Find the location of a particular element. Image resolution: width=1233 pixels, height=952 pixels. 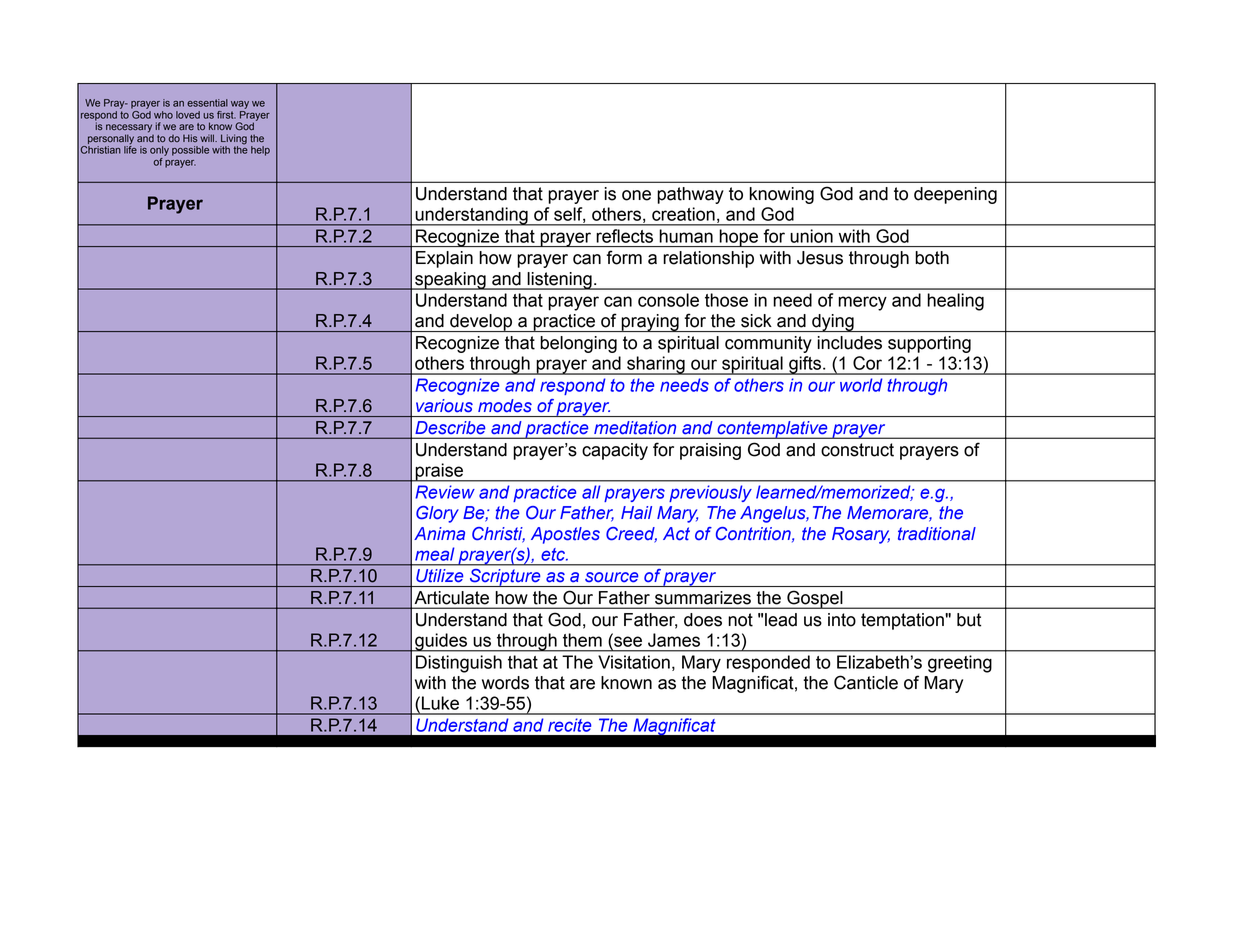

deepening is located at coordinates (955, 195).
